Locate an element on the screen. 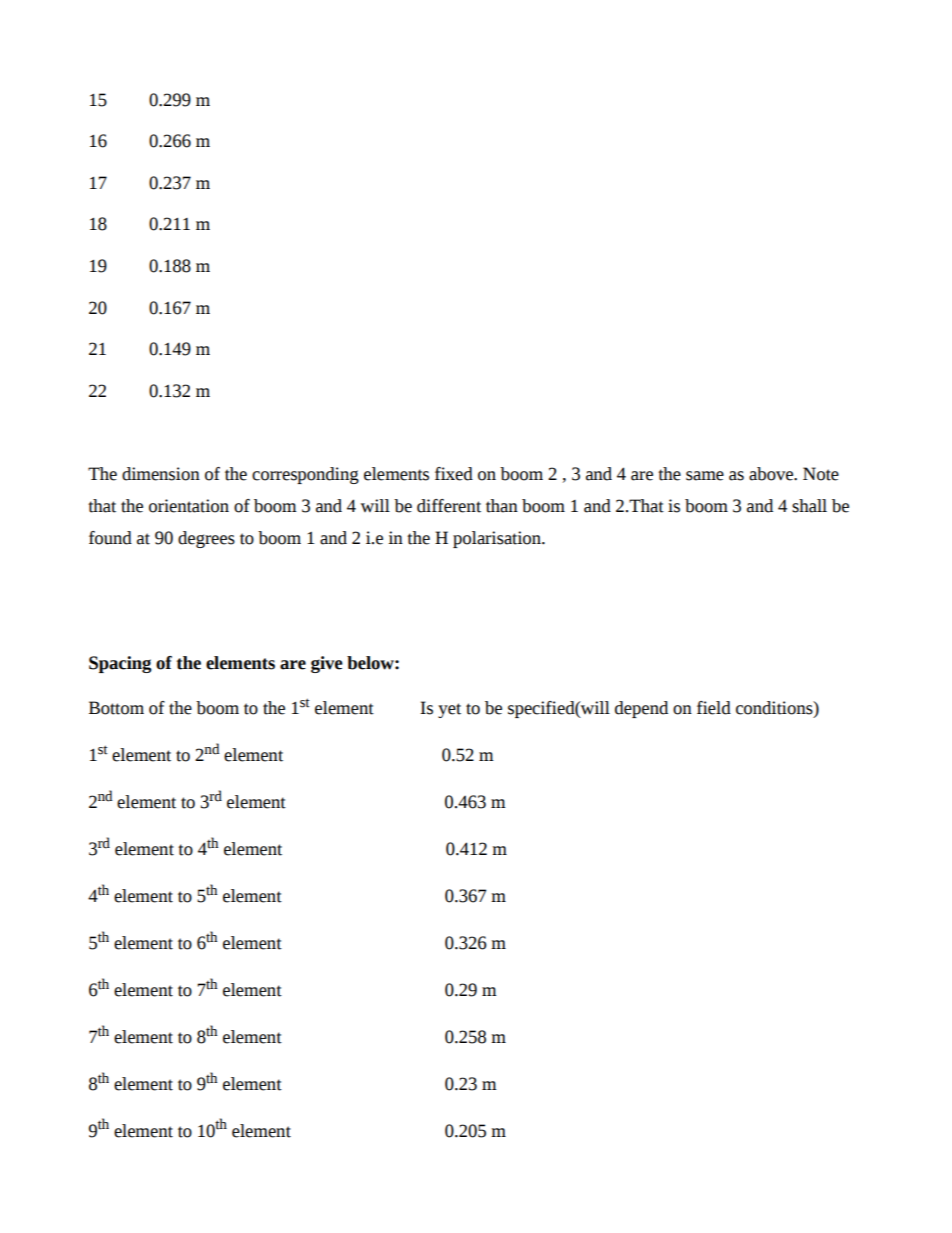 This screenshot has height=1233, width=952. polarisation is located at coordinates (498, 539).
